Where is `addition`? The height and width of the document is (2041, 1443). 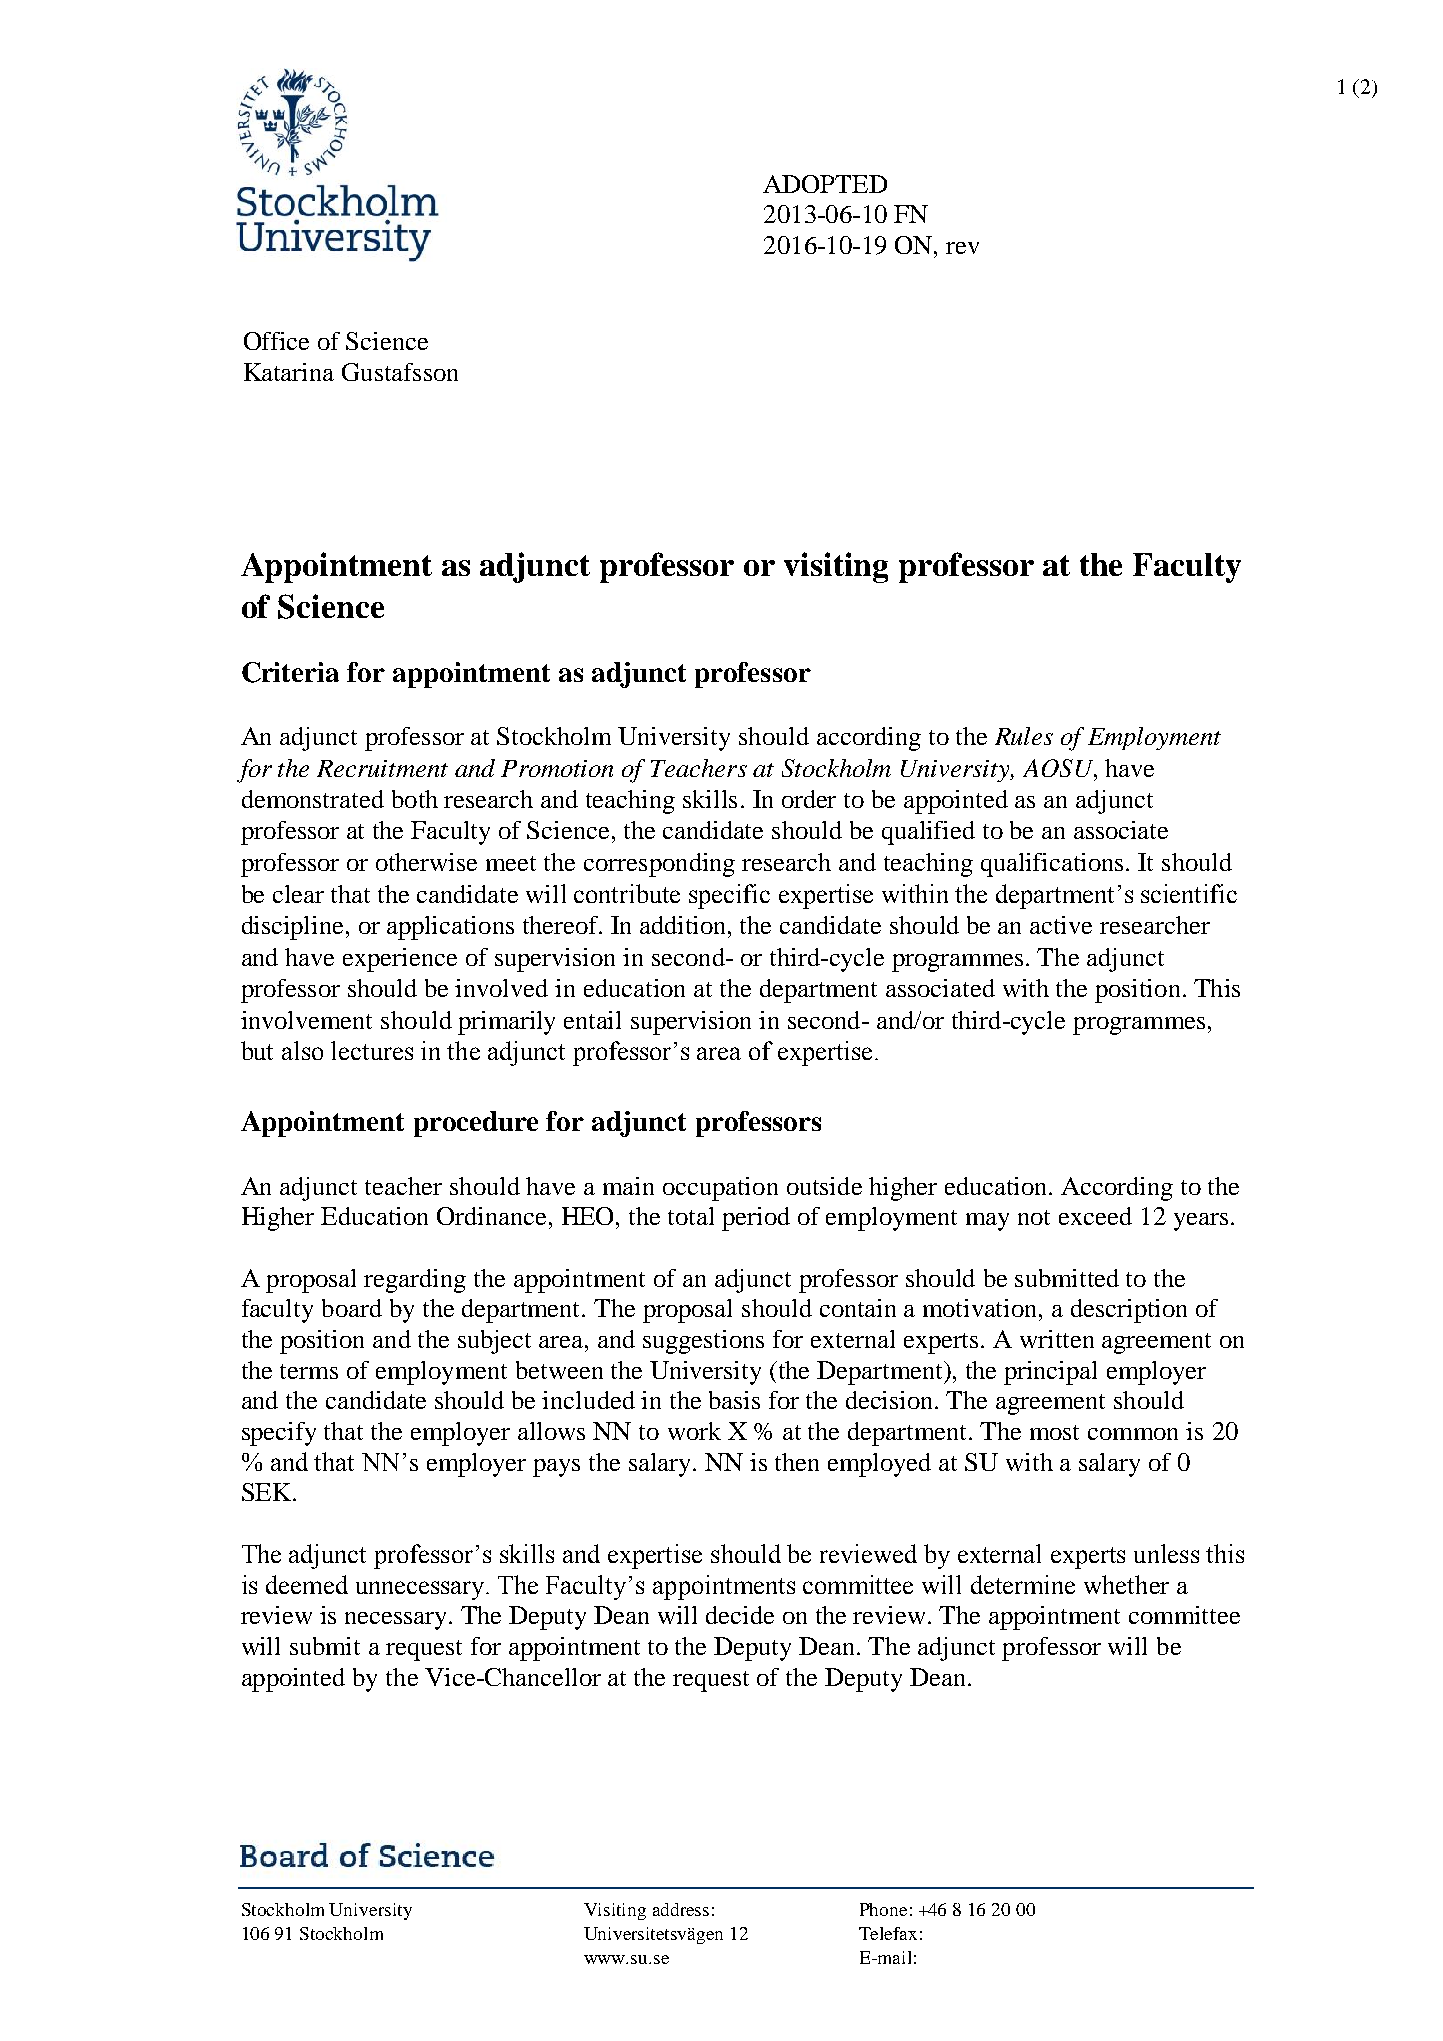 addition is located at coordinates (684, 925).
